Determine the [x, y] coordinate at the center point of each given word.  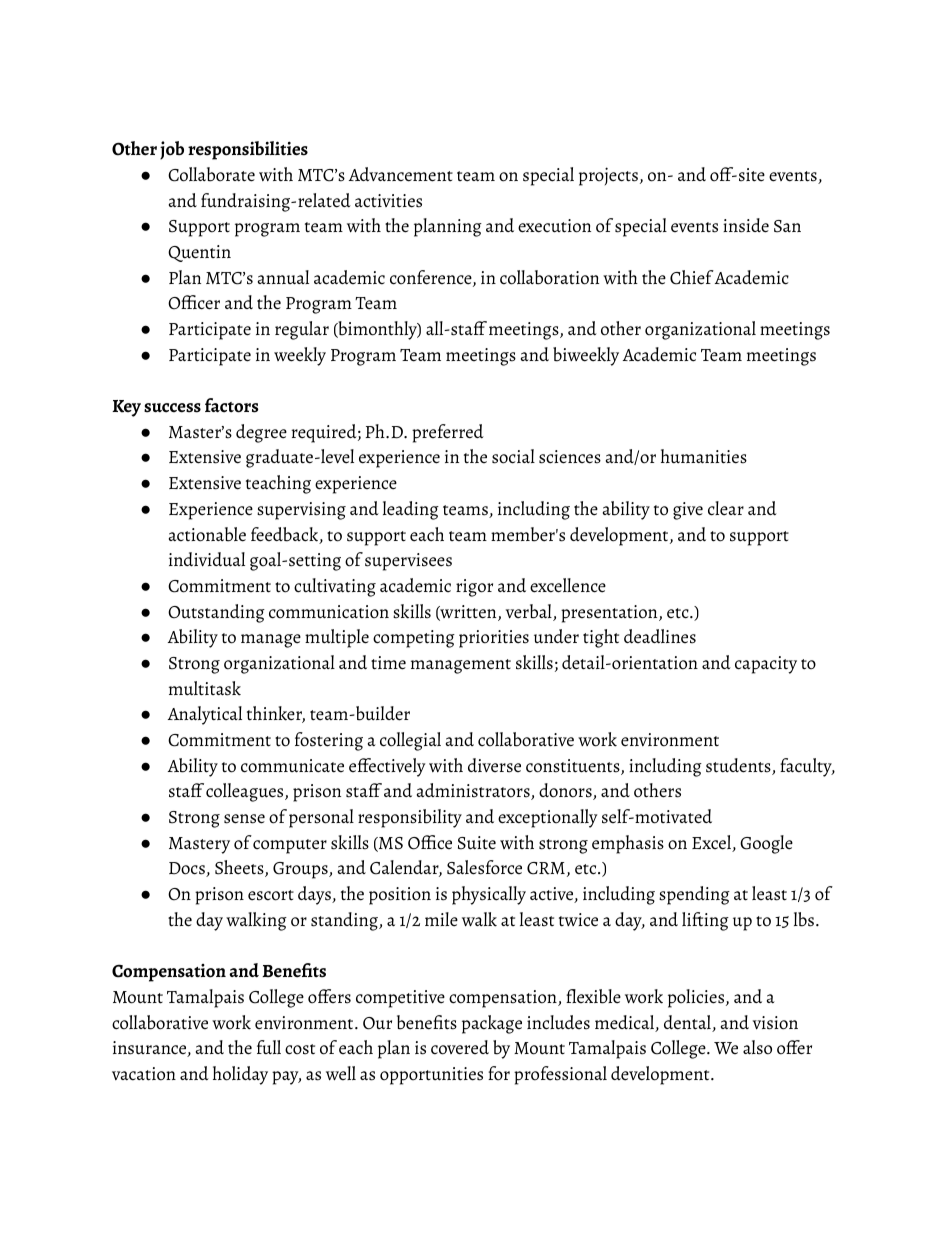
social [513, 456]
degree [261, 433]
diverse [494, 765]
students [739, 766]
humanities [704, 456]
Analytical [205, 715]
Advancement [401, 174]
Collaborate [211, 174]
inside [746, 225]
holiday [240, 1075]
